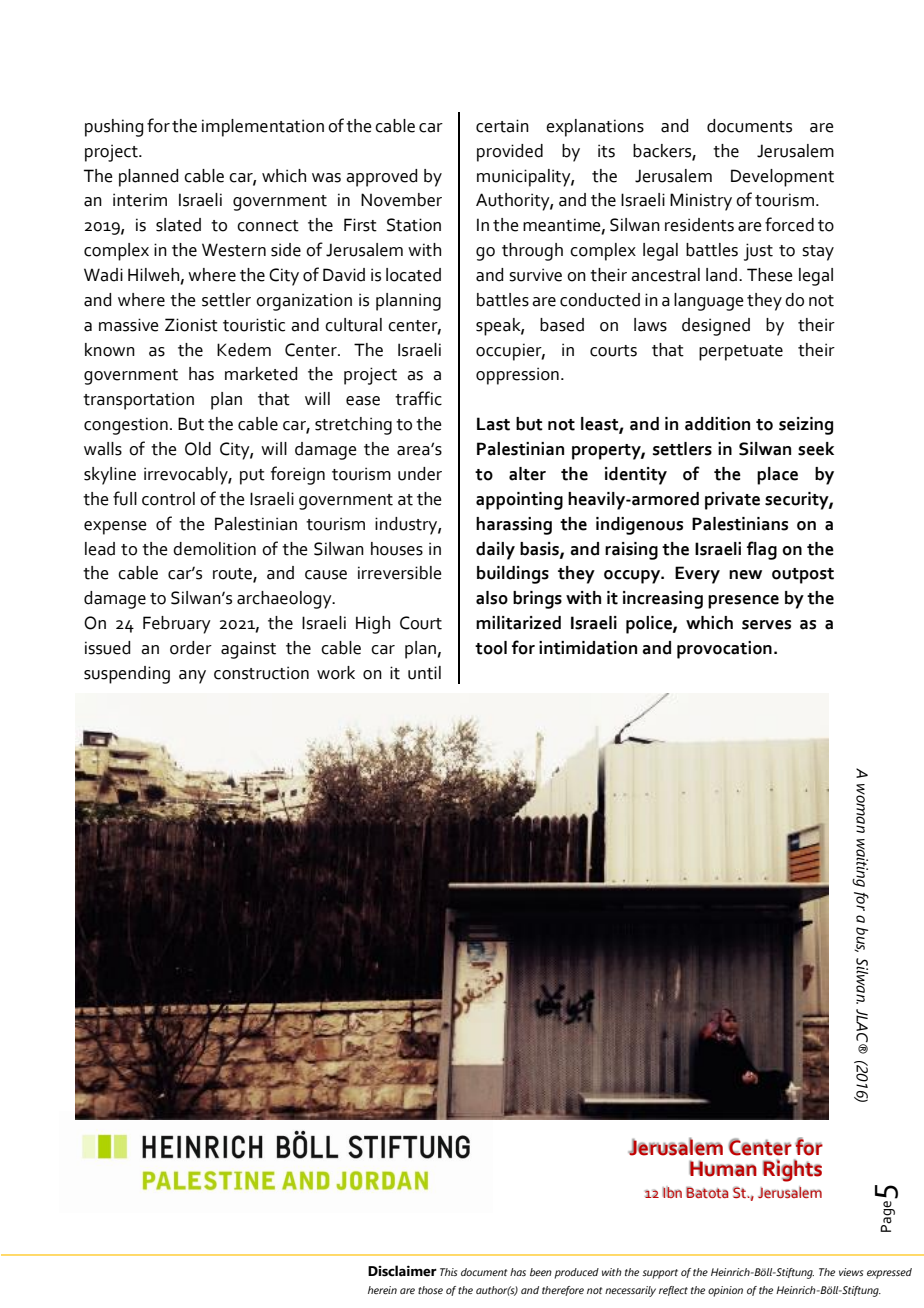 Image resolution: width=924 pixels, height=1308 pixels. What do you see at coordinates (724, 650) in the page?
I see `provocation` at bounding box center [724, 650].
